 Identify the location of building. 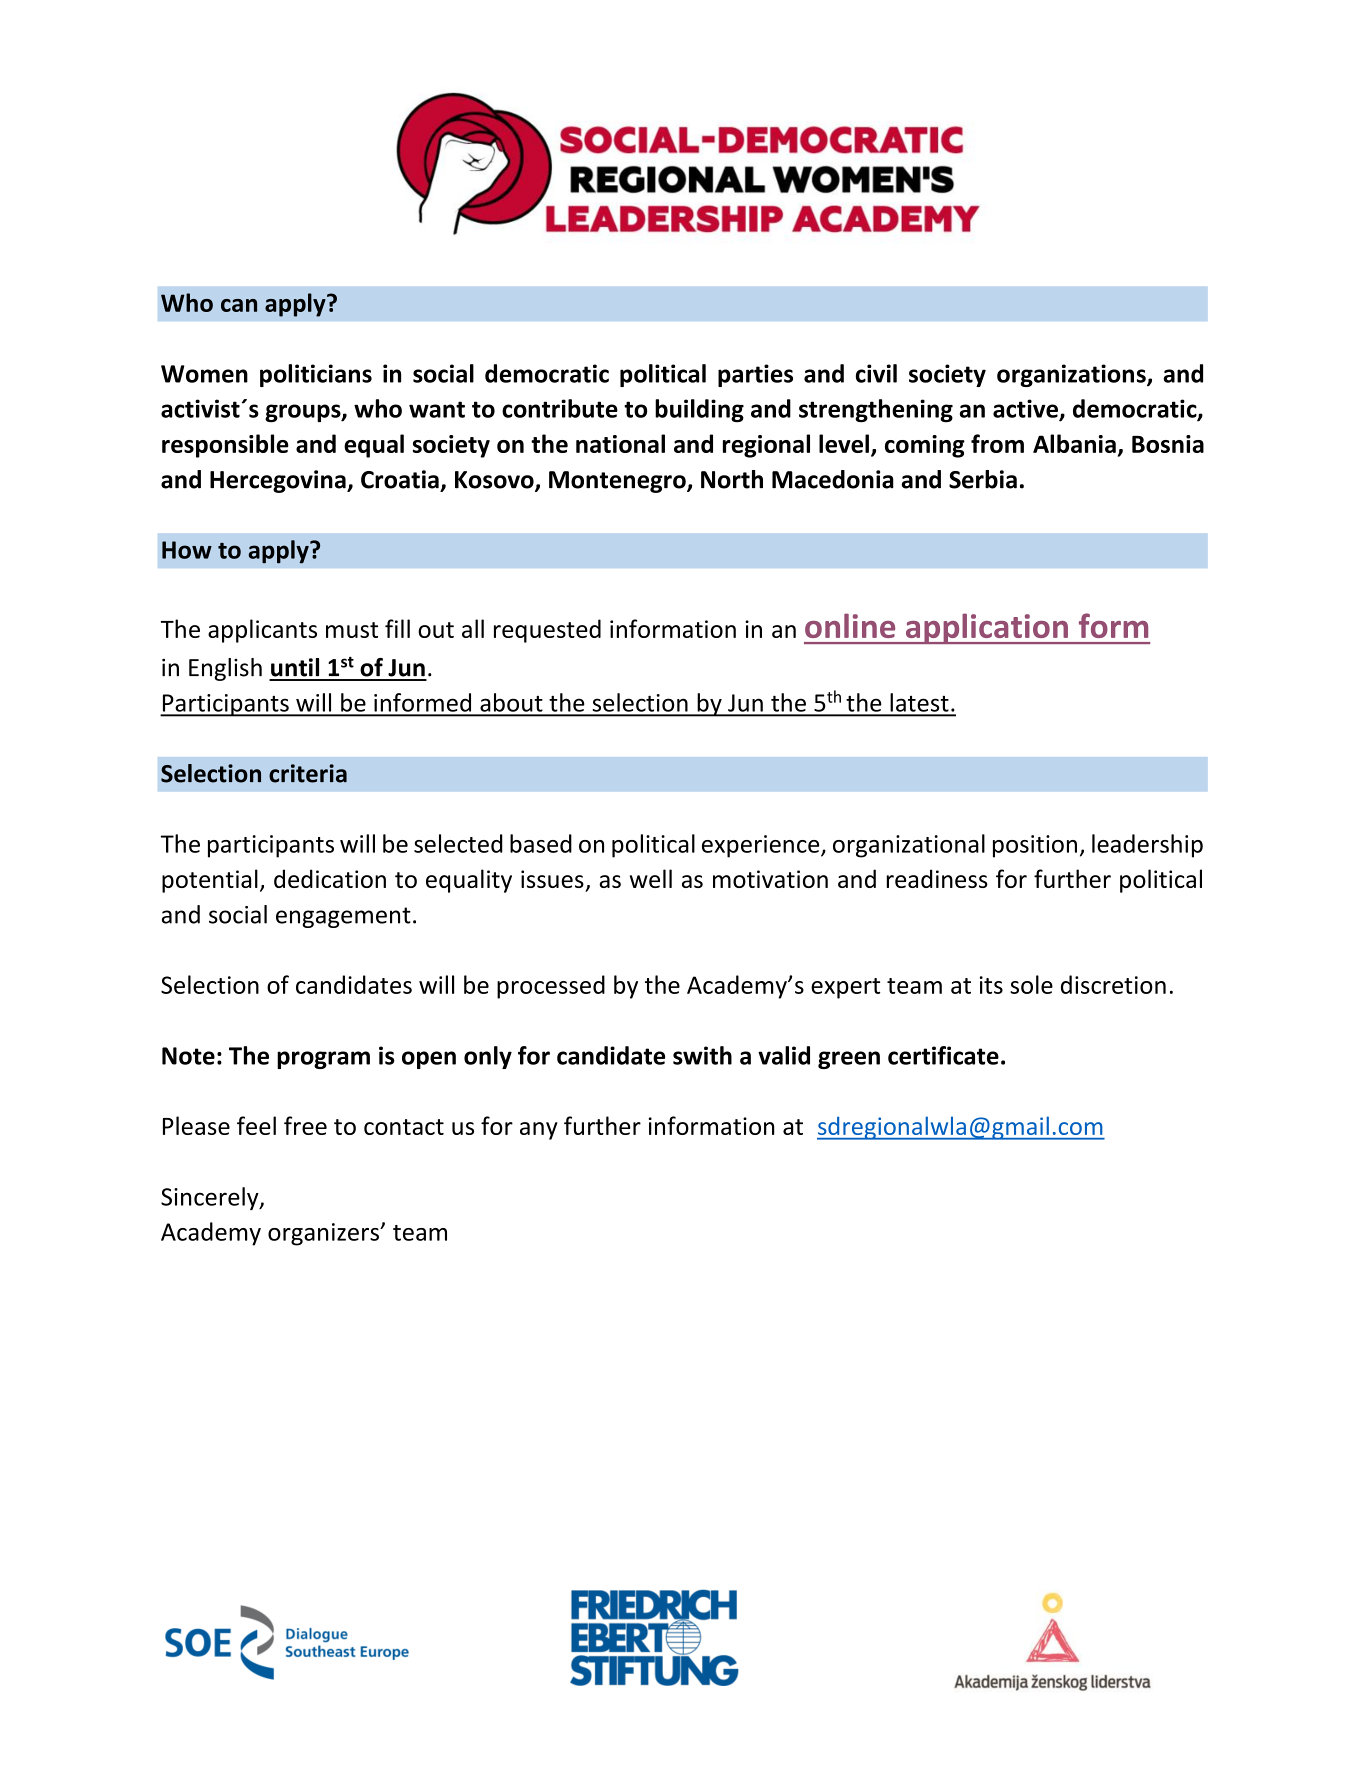
(699, 411).
